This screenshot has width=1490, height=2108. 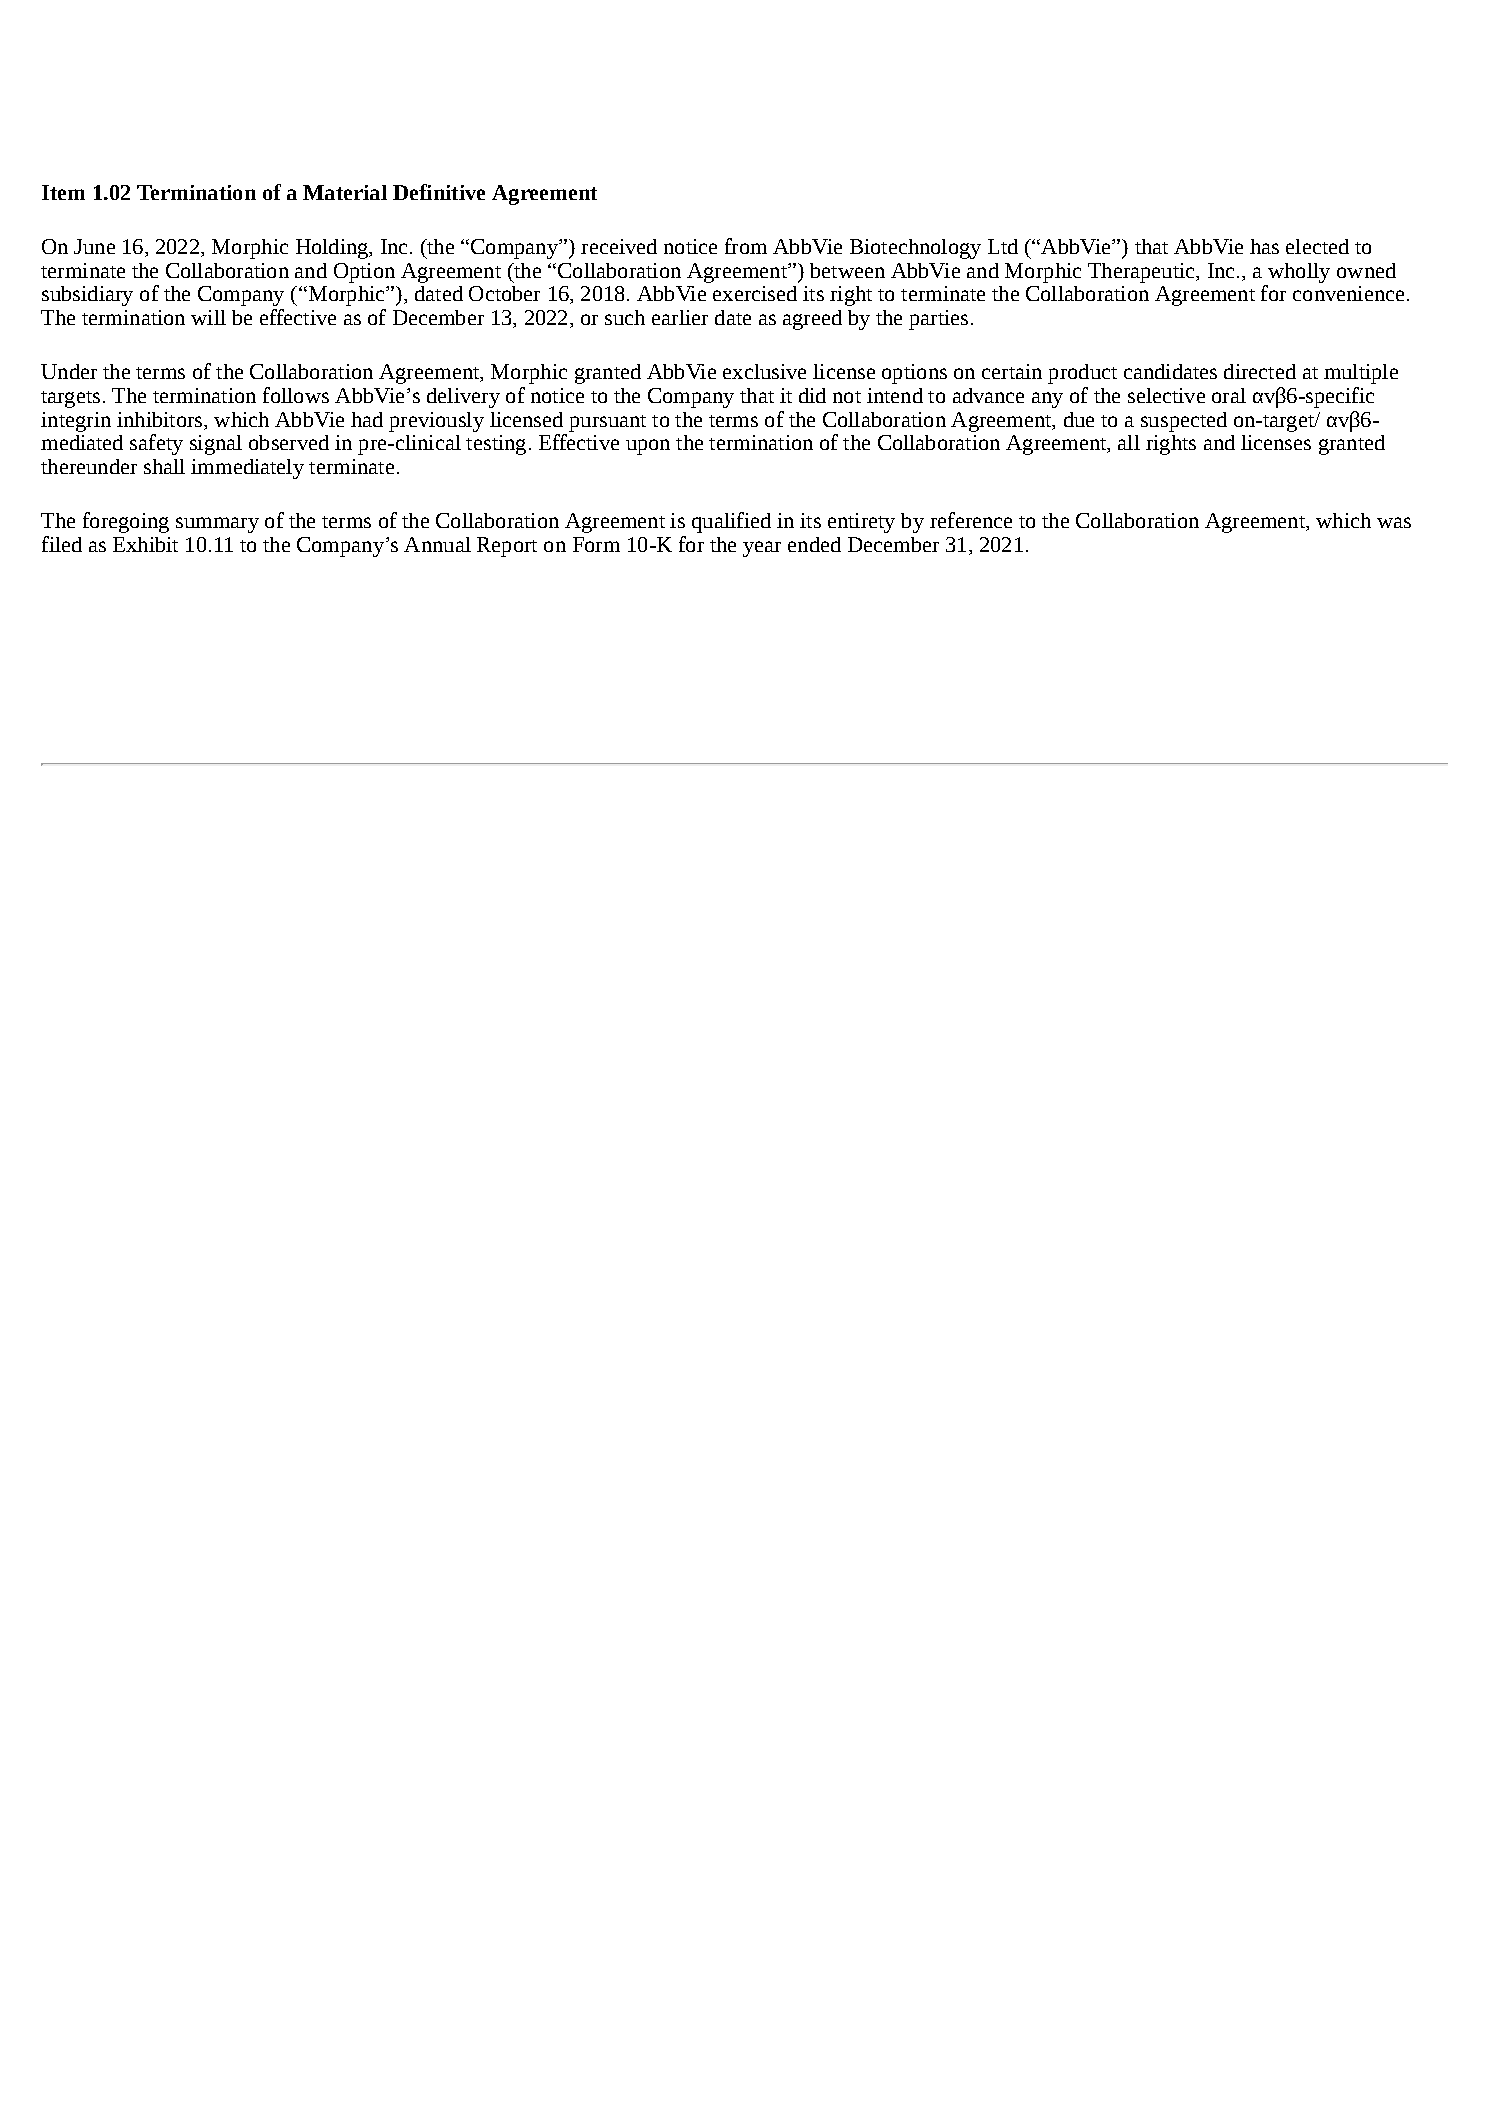 What do you see at coordinates (216, 445) in the screenshot?
I see `signal` at bounding box center [216, 445].
